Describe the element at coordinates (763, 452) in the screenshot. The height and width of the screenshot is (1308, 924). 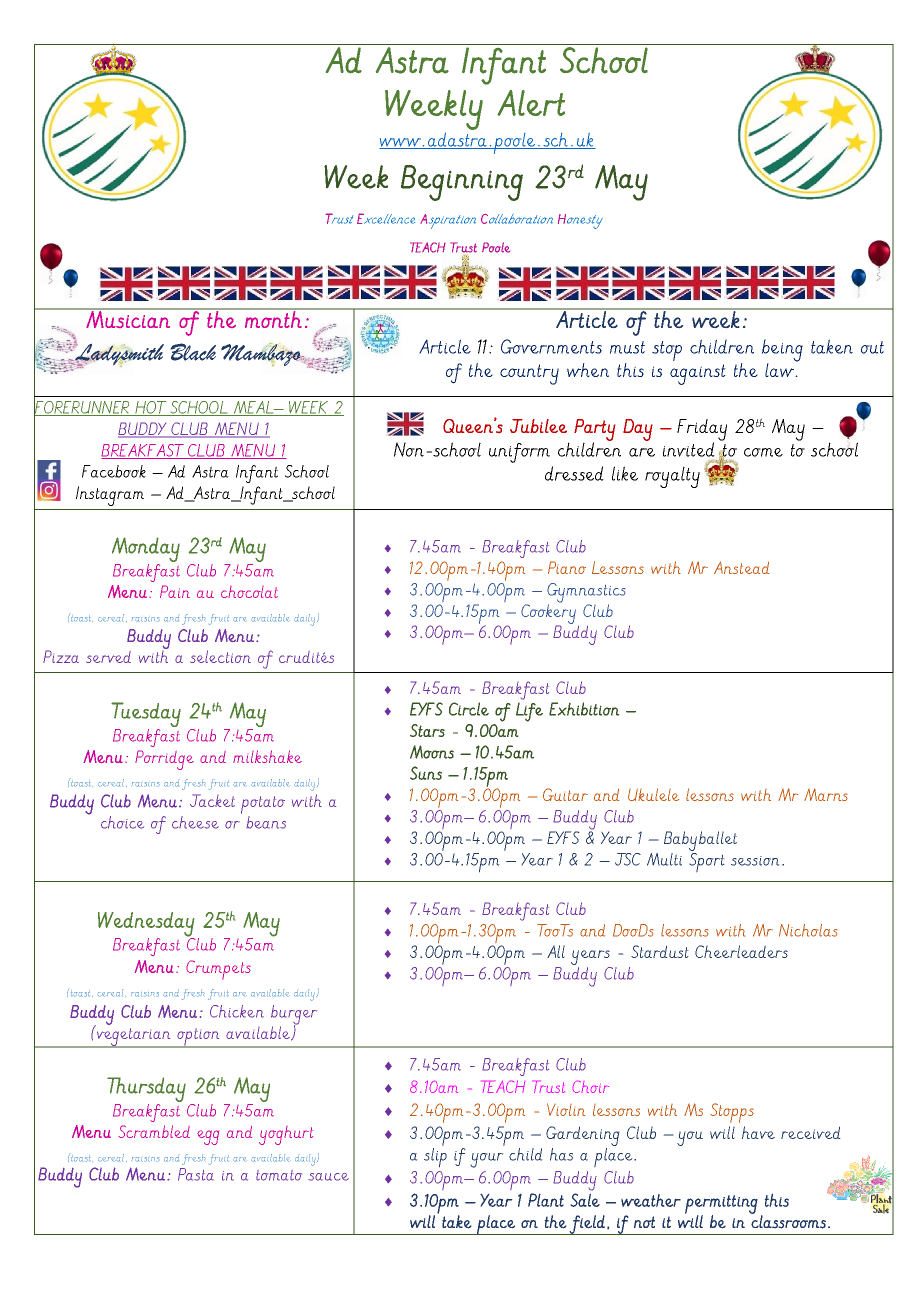
I see `come` at that location.
